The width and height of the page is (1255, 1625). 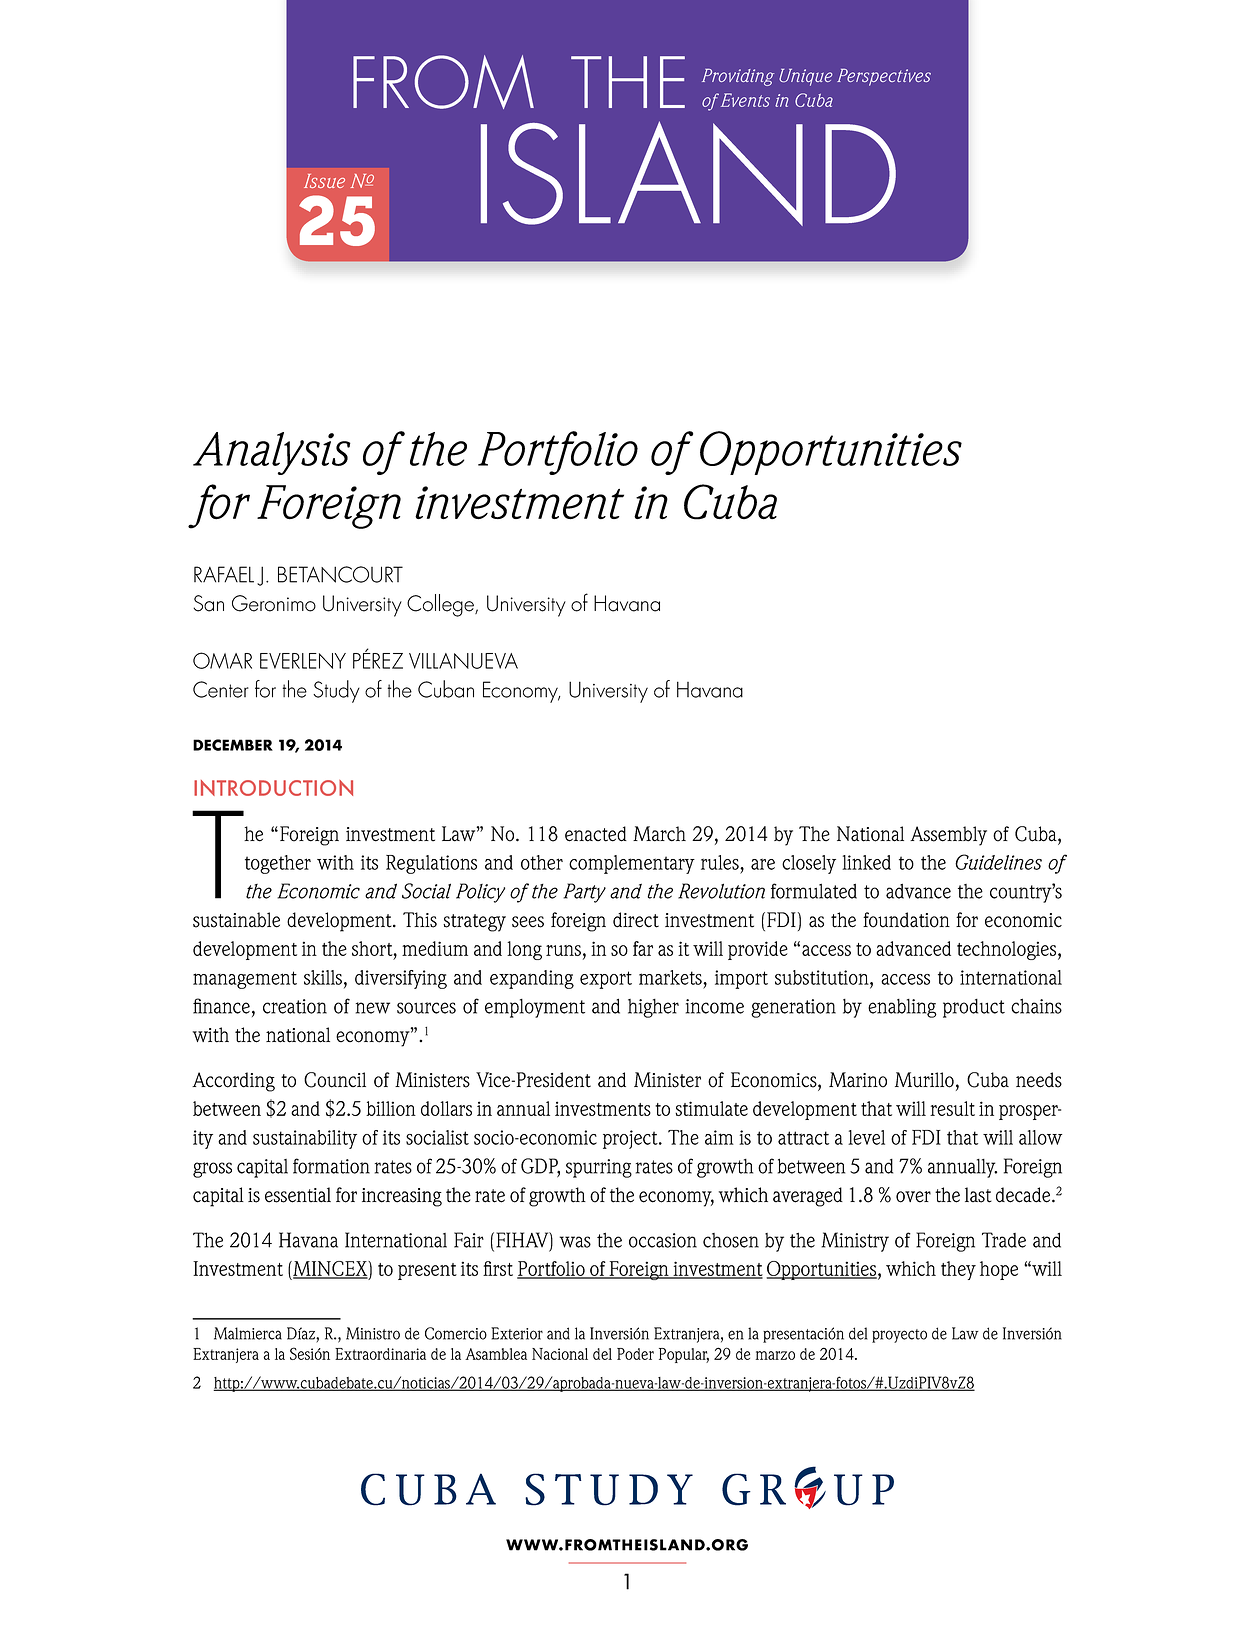 I want to click on Perspectives, so click(x=884, y=77).
